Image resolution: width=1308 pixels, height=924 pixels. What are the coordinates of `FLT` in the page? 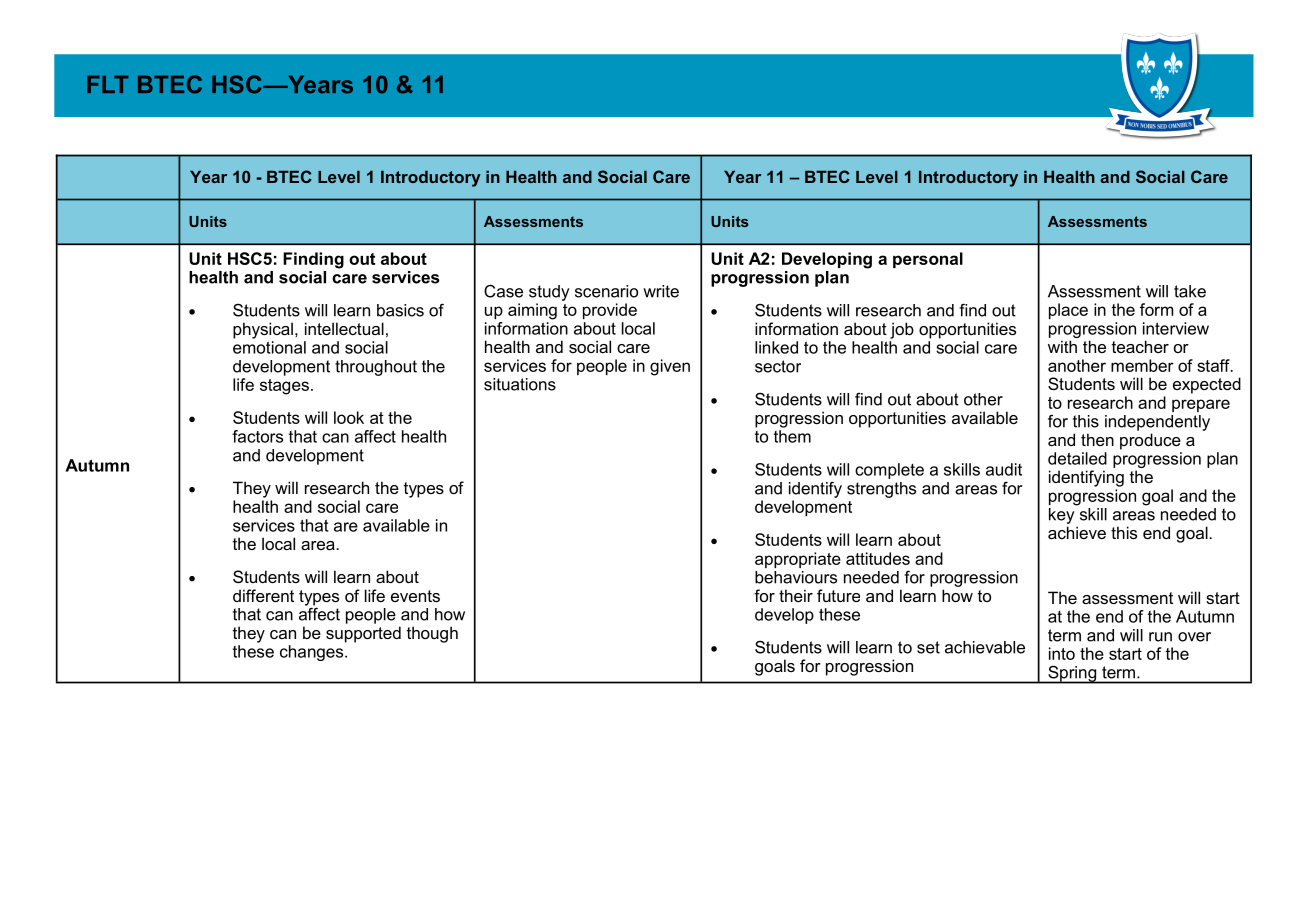 It's located at (107, 84).
